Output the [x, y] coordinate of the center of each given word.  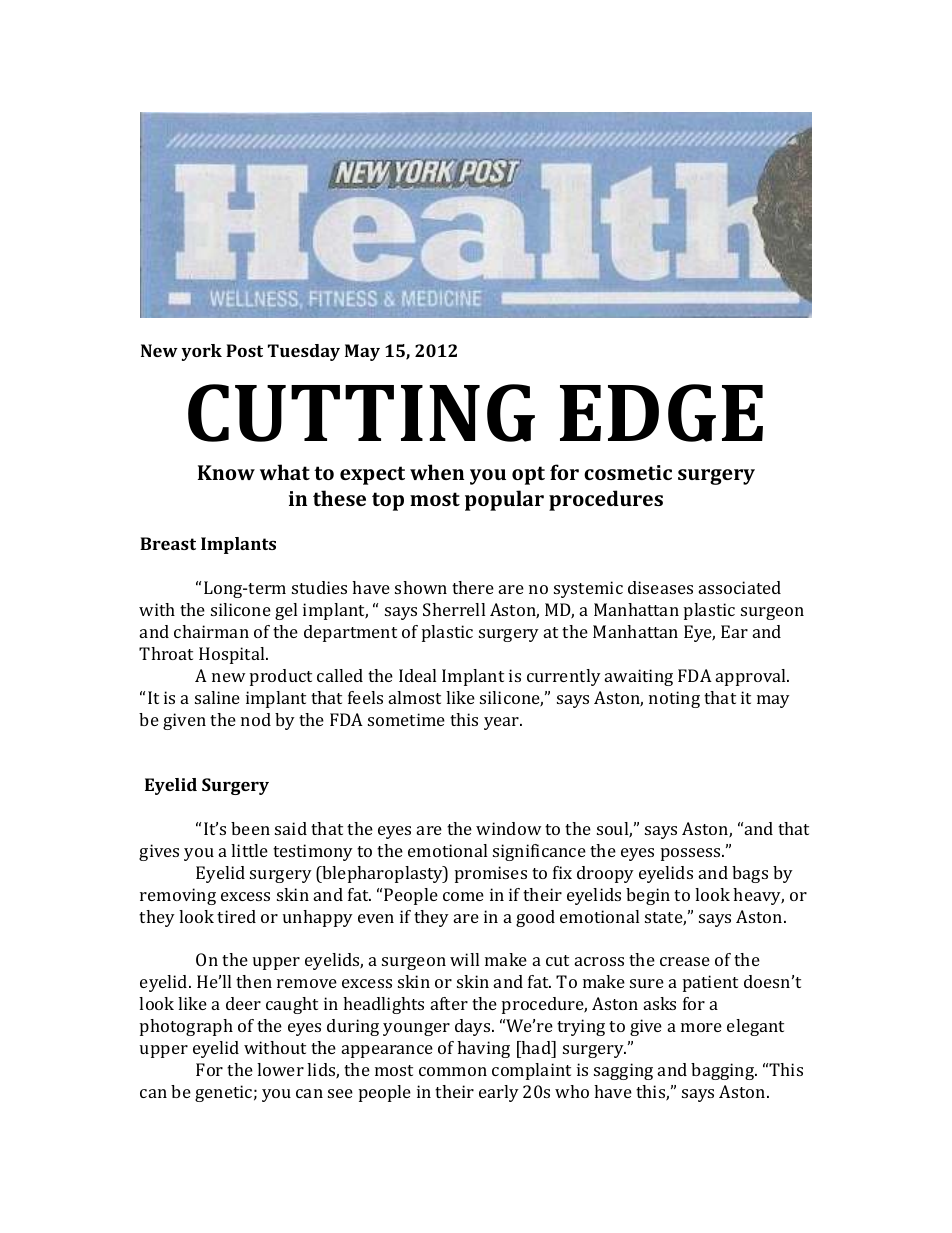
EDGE [661, 413]
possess [692, 854]
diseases [660, 587]
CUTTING [361, 413]
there [473, 587]
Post [244, 350]
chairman [211, 631]
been [250, 828]
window [509, 828]
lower [280, 1069]
